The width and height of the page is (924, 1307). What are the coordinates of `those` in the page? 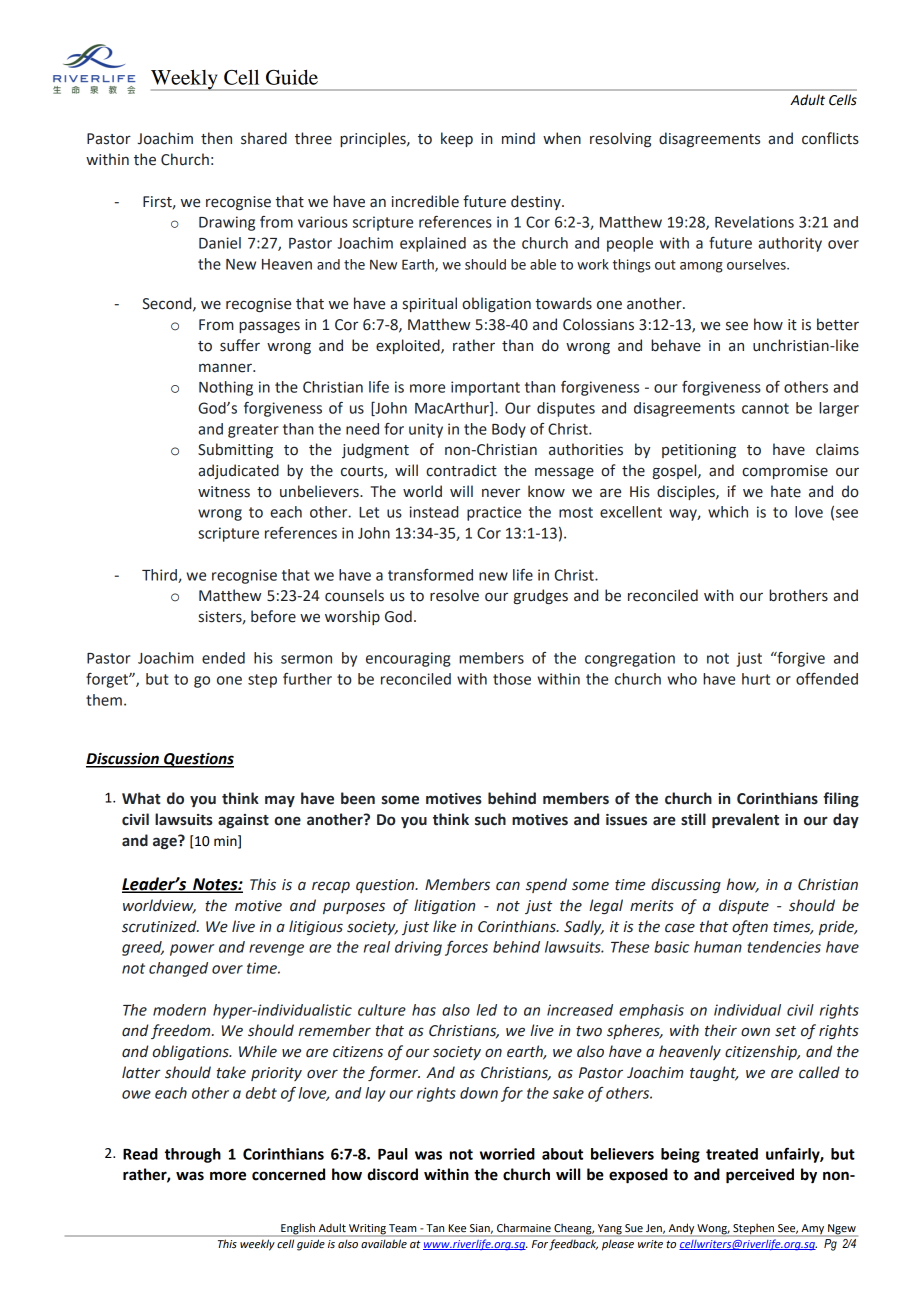 It's located at (512, 679).
